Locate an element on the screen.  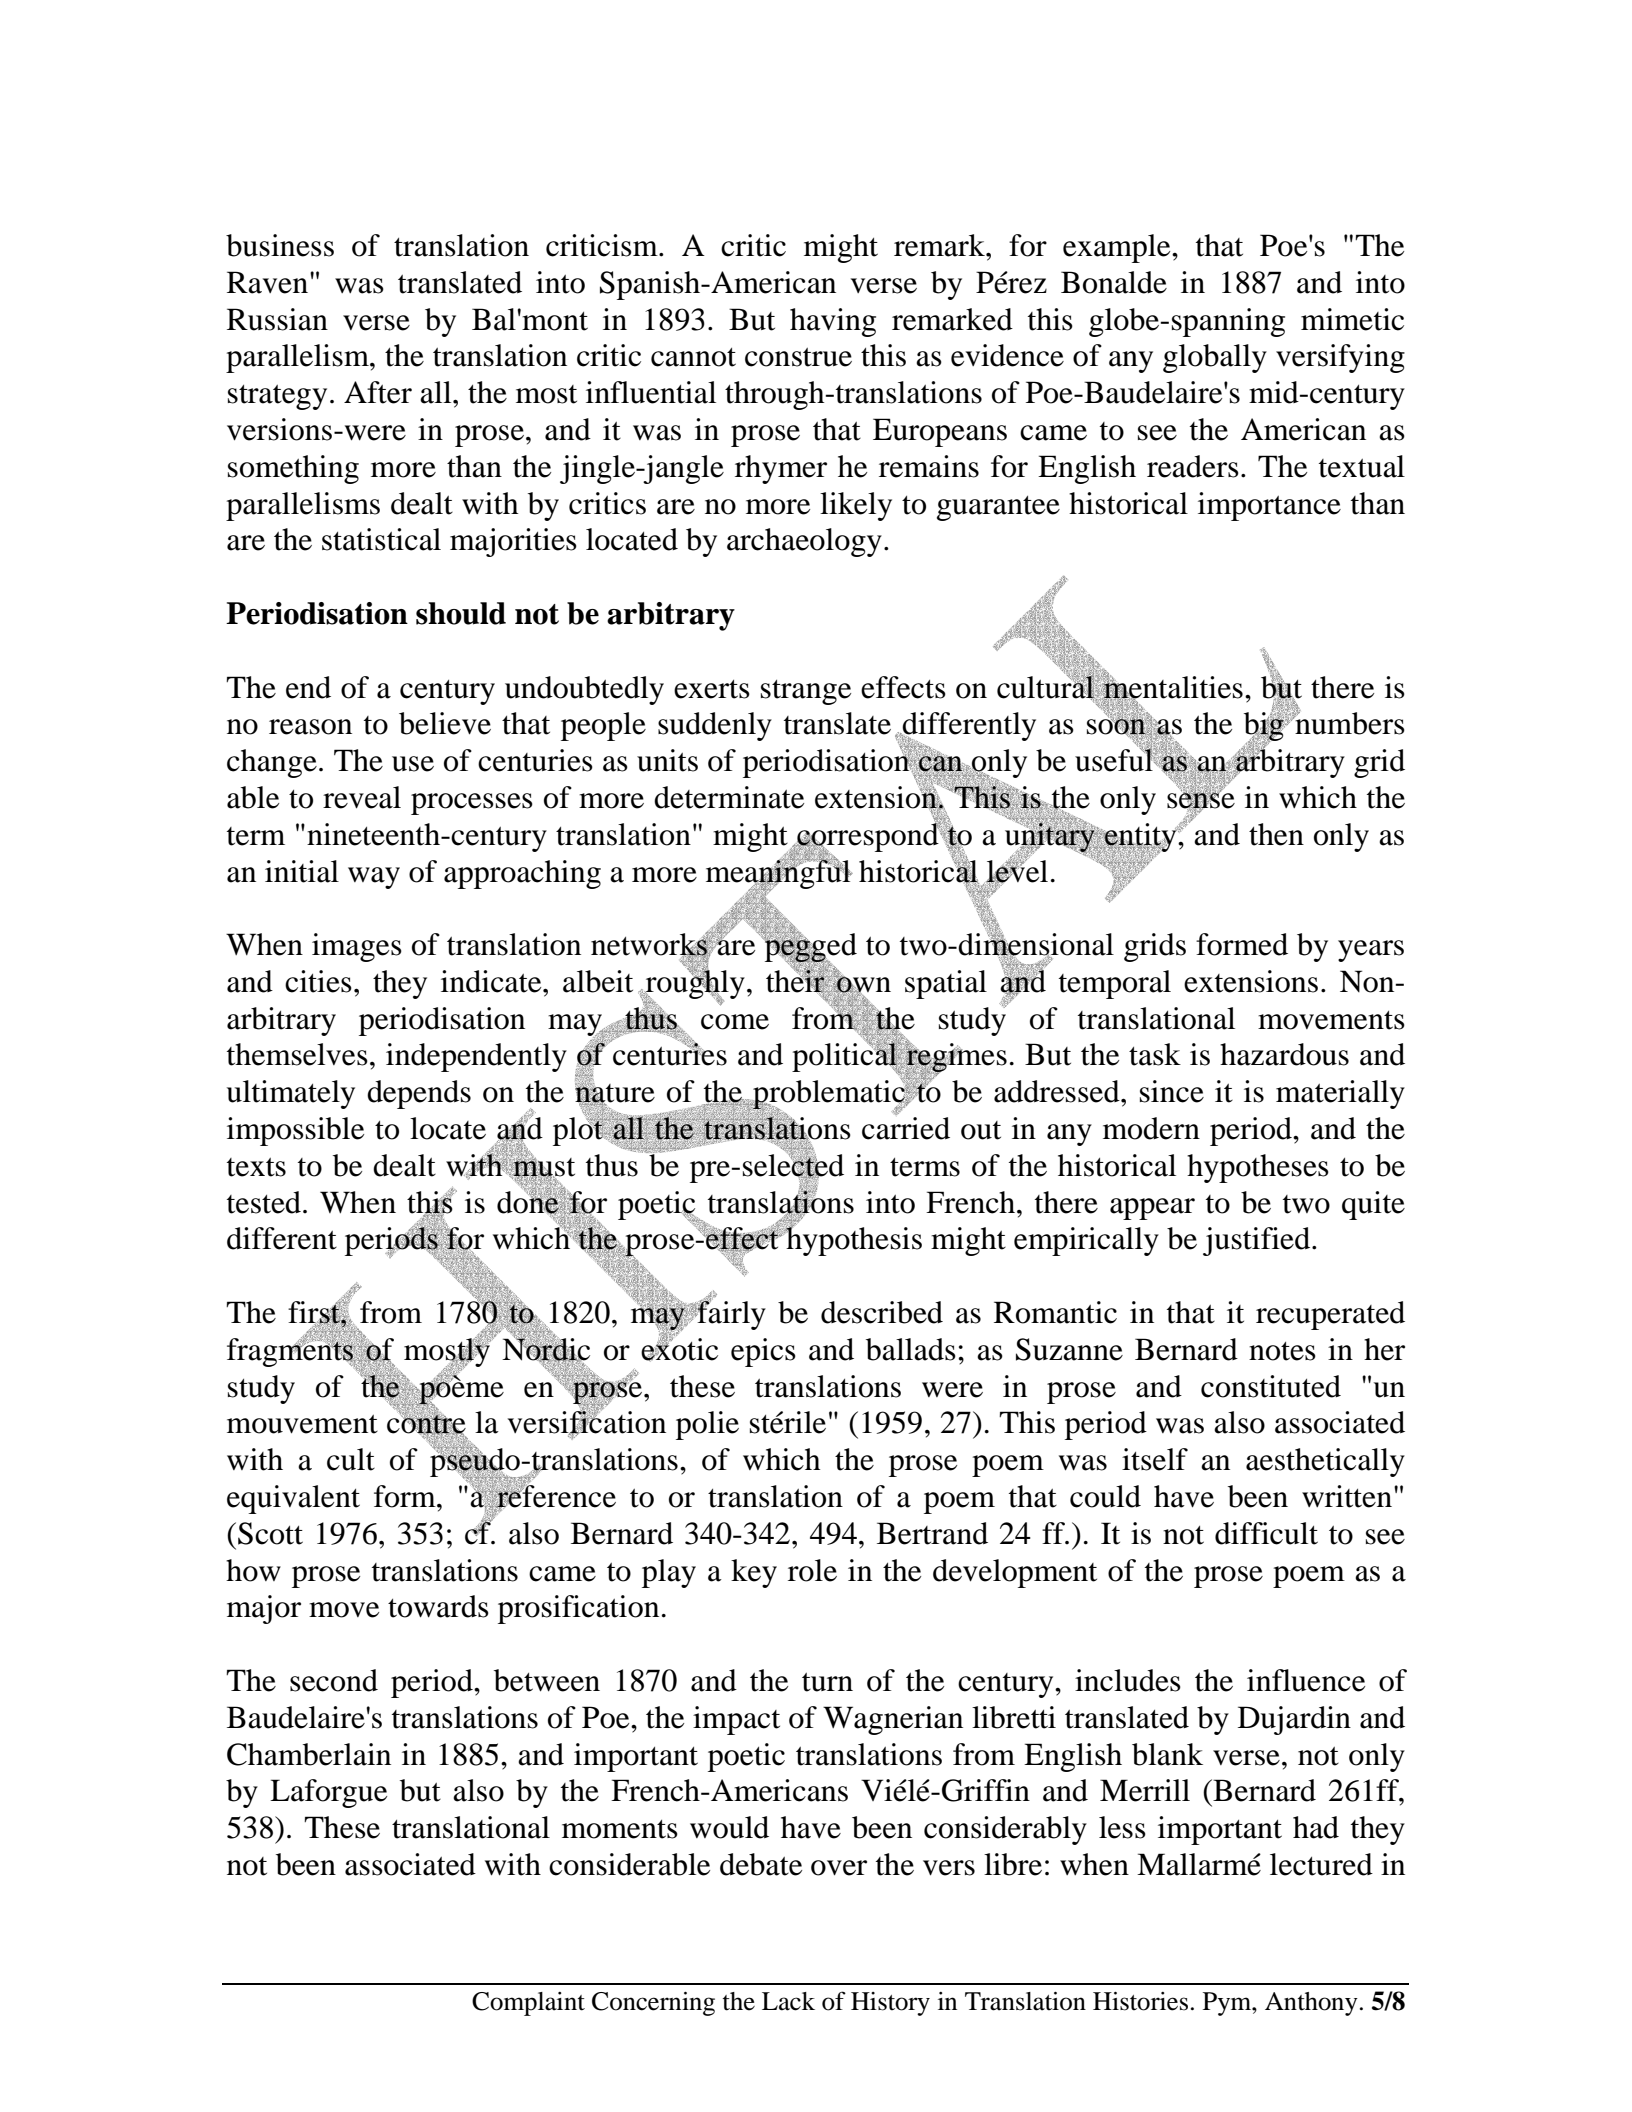
way is located at coordinates (374, 878).
